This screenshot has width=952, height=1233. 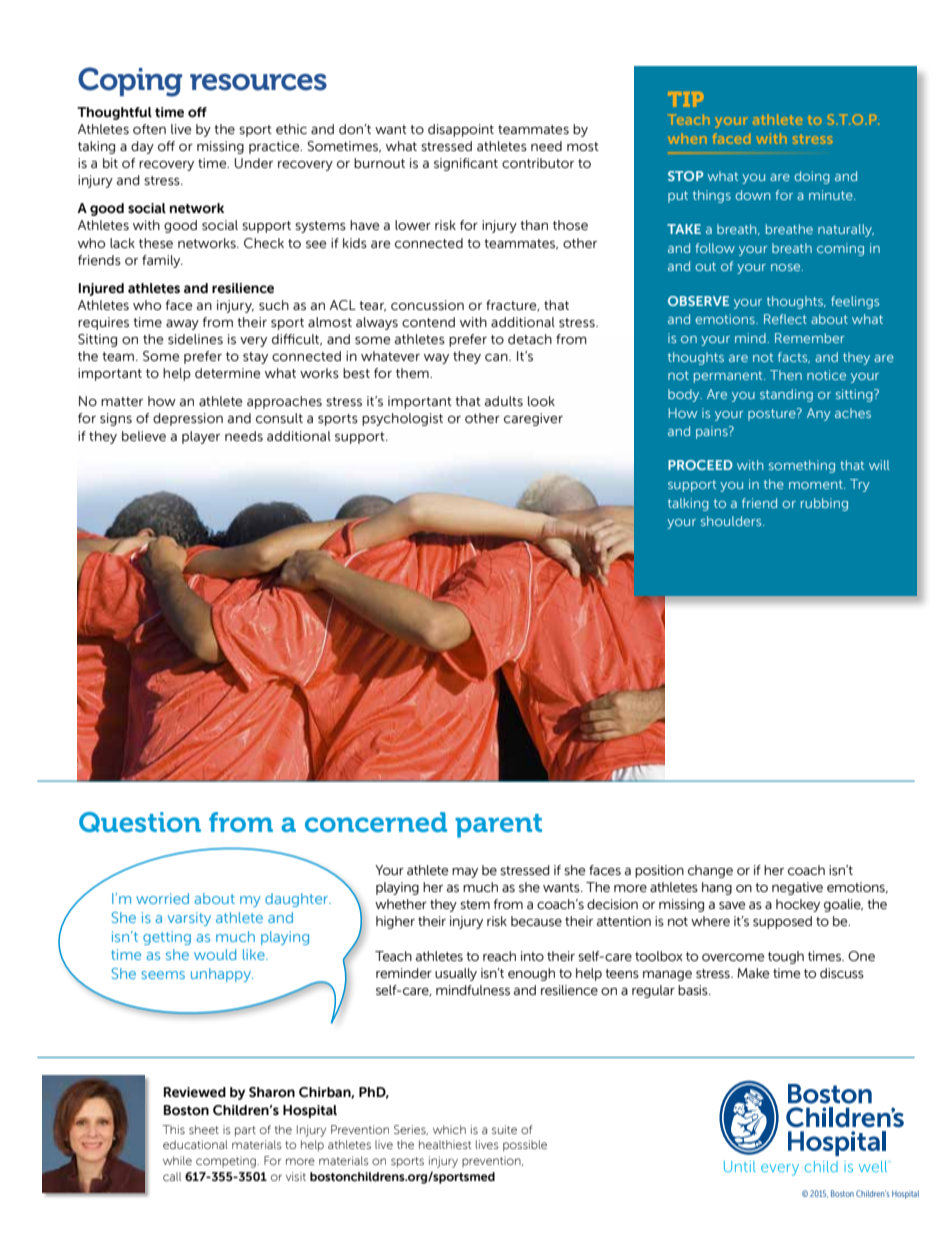 What do you see at coordinates (149, 129) in the screenshot?
I see `often` at bounding box center [149, 129].
